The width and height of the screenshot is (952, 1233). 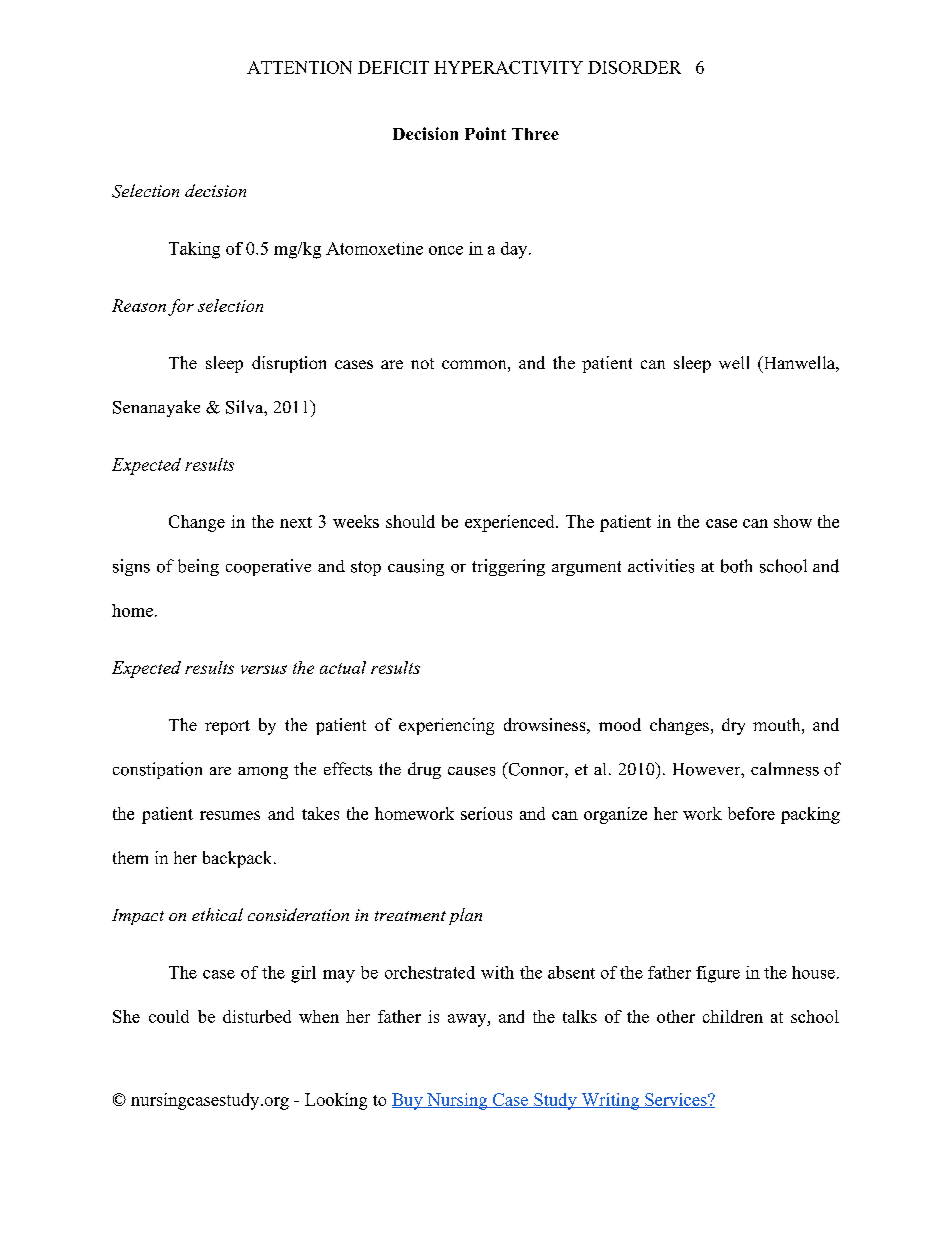 What do you see at coordinates (422, 363) in the screenshot?
I see `not` at bounding box center [422, 363].
